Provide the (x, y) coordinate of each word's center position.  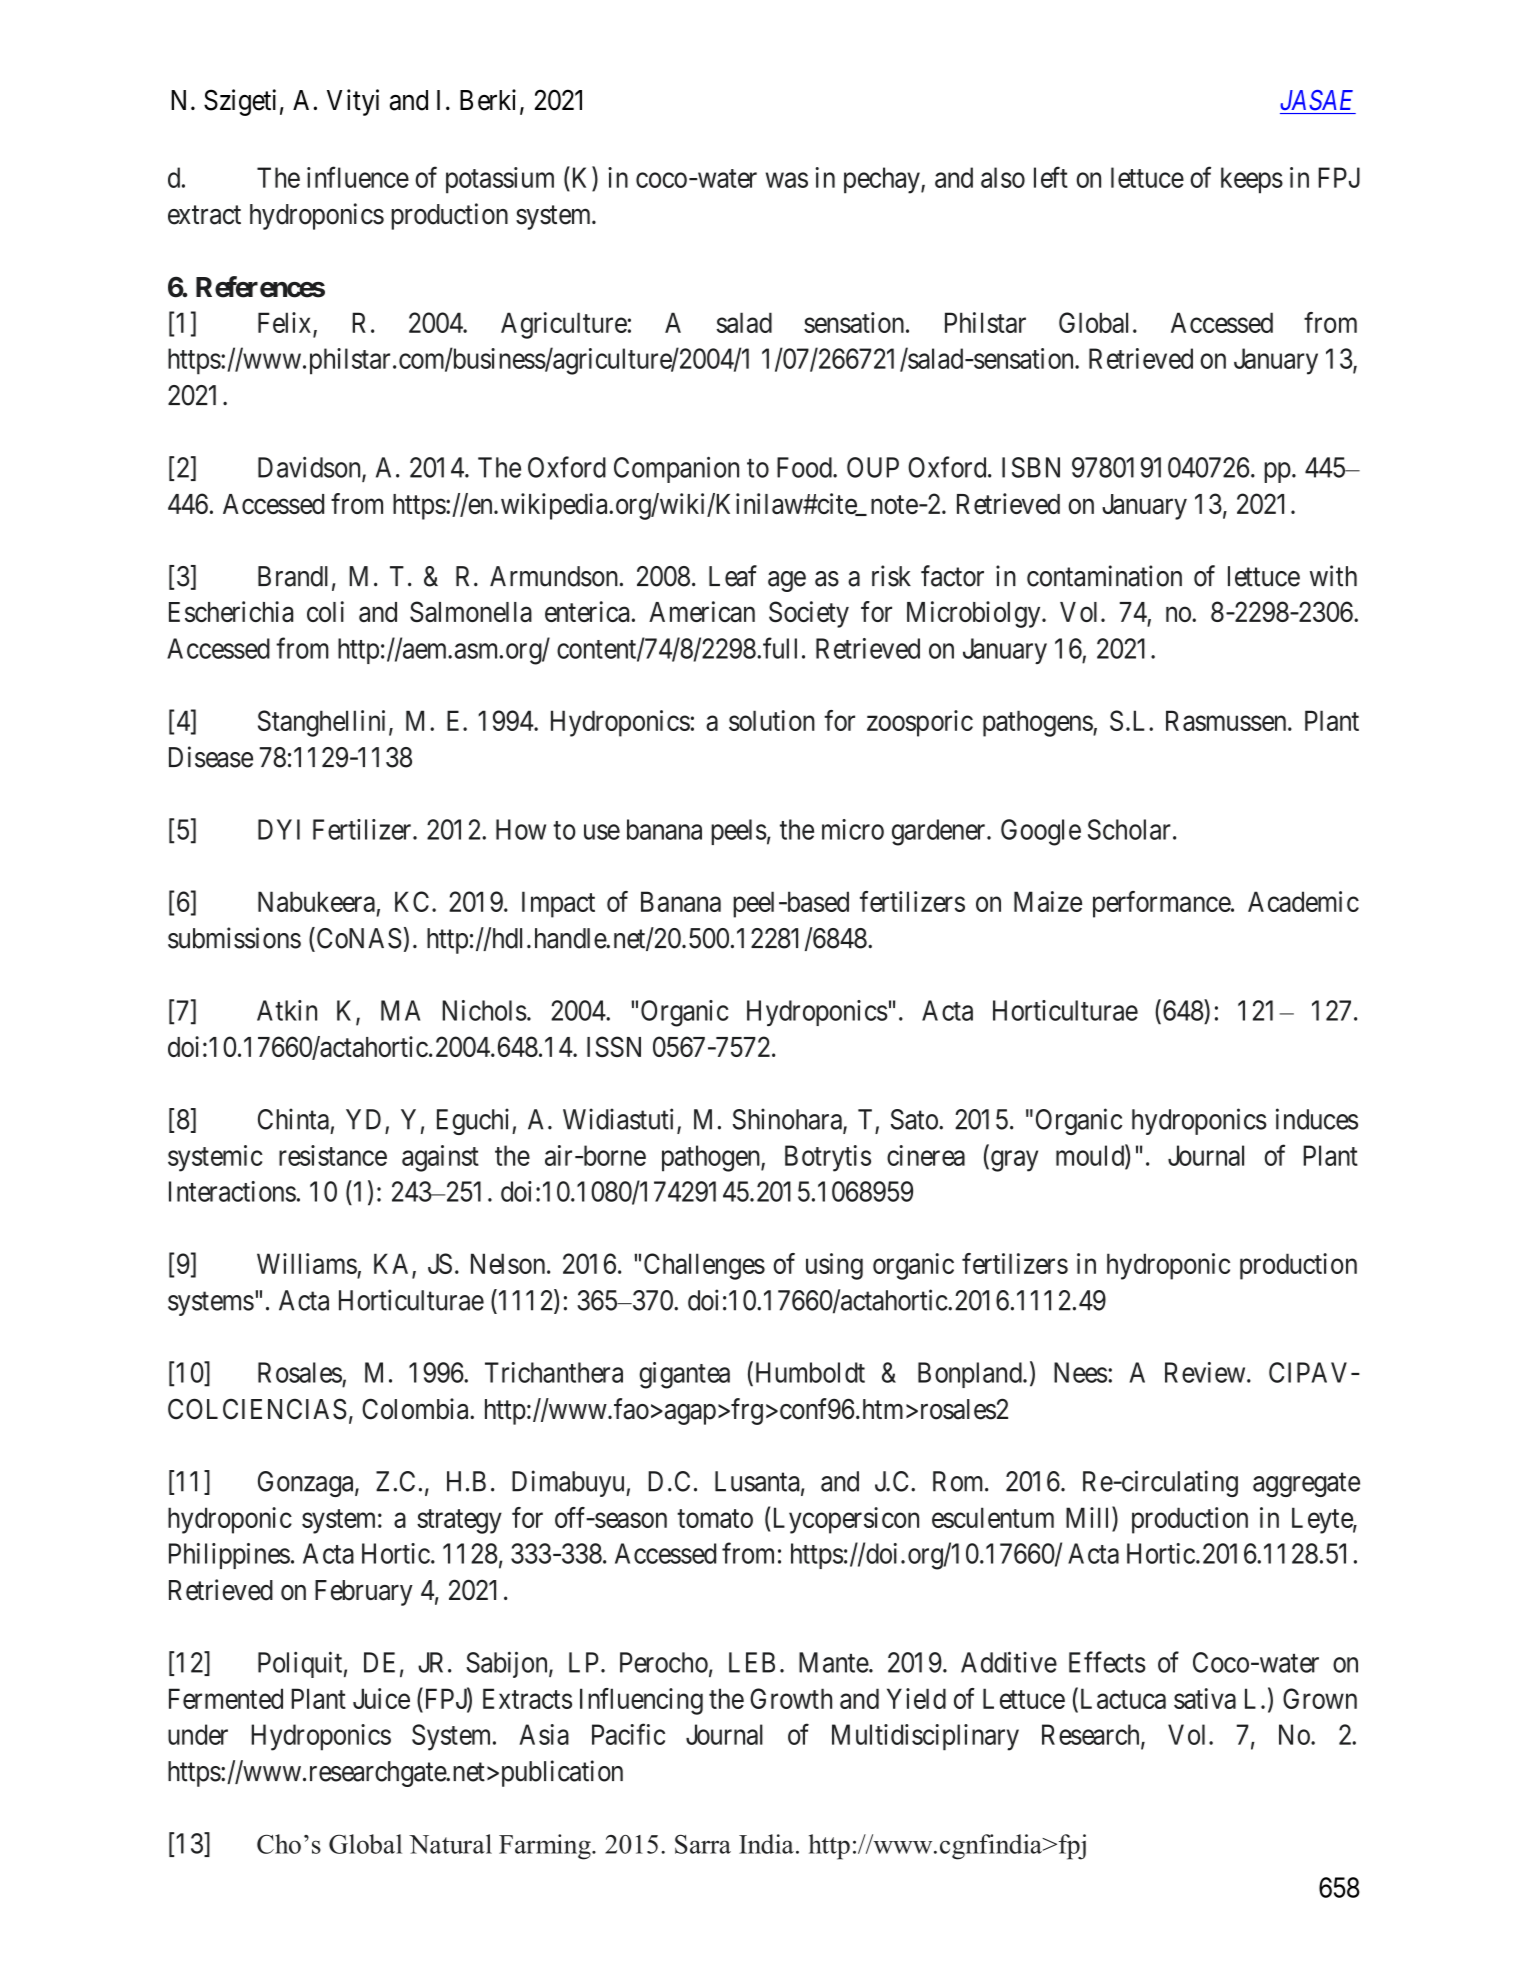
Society (809, 614)
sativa (1205, 1698)
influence (358, 177)
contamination (1104, 576)
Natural (450, 1844)
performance (1162, 904)
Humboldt (808, 1373)
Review (1206, 1372)
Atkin (287, 1010)
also (1003, 177)
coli (325, 611)
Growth (791, 1698)
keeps (1252, 180)
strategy (459, 1521)
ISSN (614, 1046)
